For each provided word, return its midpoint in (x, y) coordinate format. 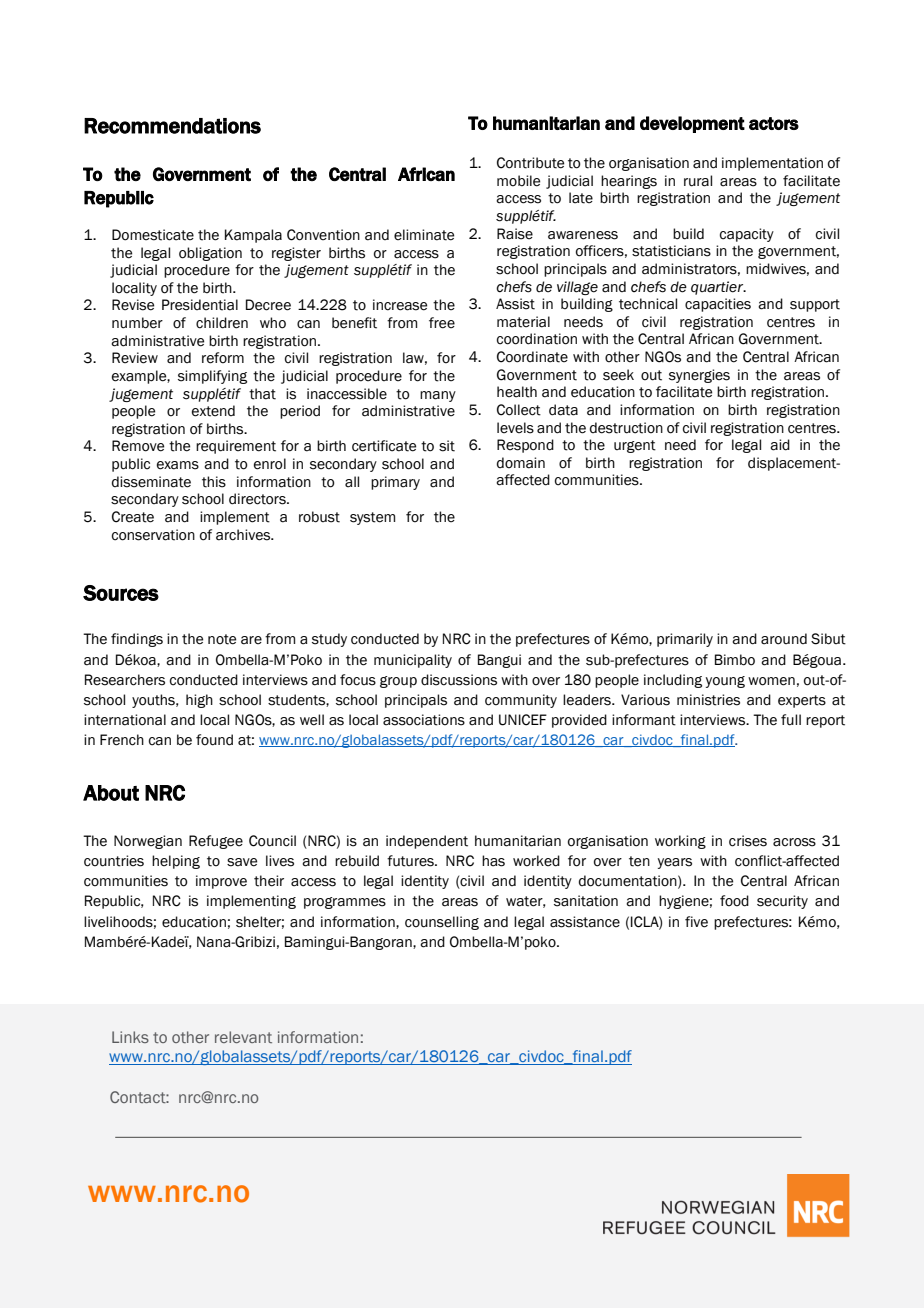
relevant (243, 1037)
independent (427, 842)
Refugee (216, 842)
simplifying (212, 377)
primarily (685, 640)
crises (748, 841)
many (438, 396)
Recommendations (172, 126)
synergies (699, 376)
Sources (121, 593)
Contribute (530, 163)
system (372, 518)
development (692, 124)
